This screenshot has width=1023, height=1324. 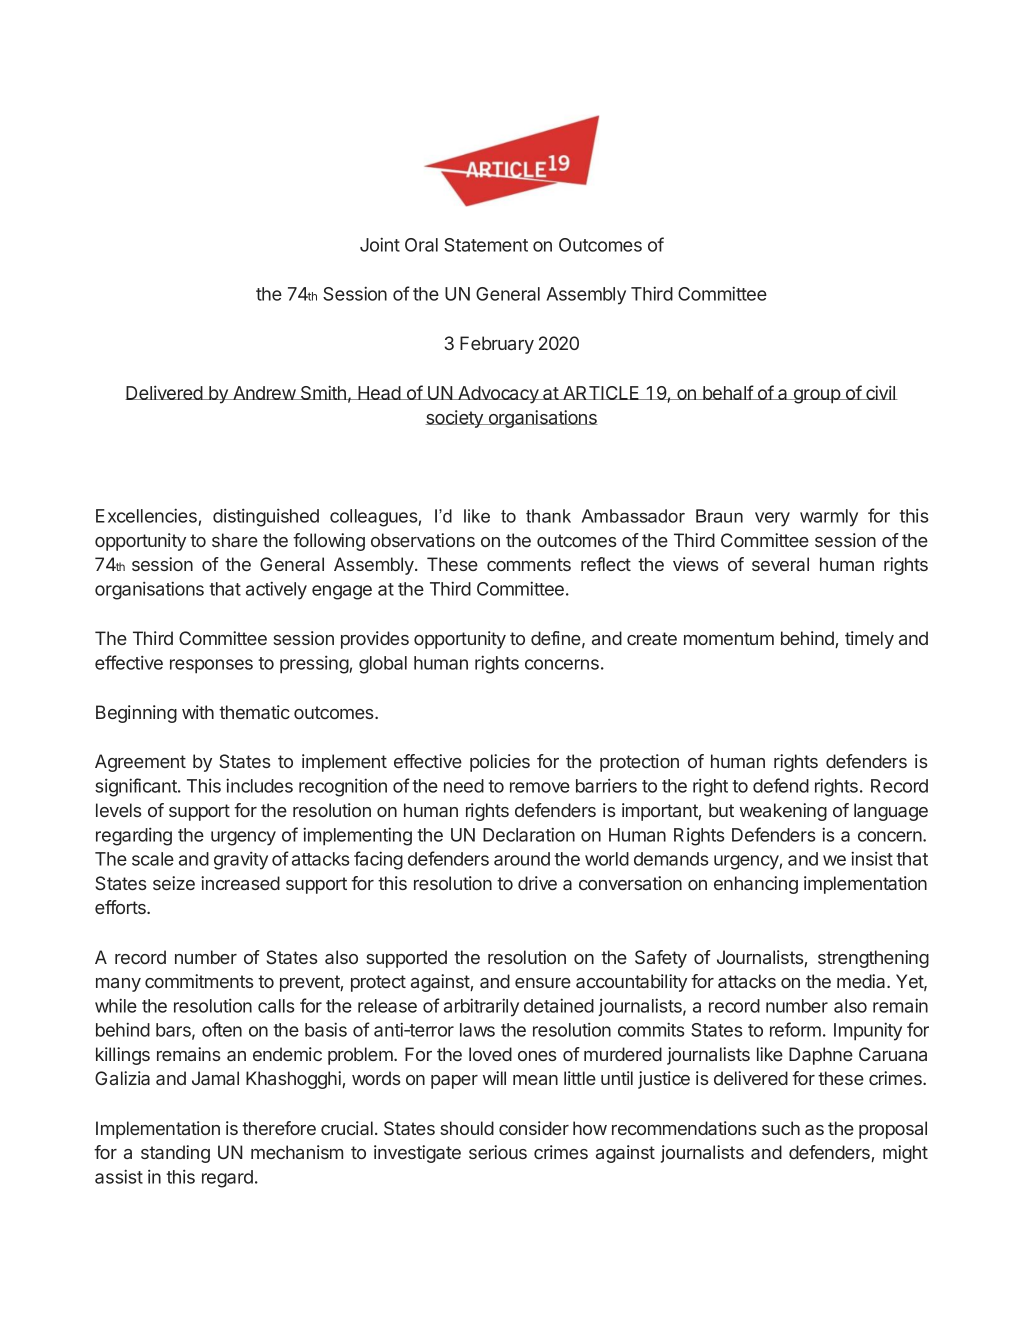 I want to click on group, so click(x=817, y=396).
